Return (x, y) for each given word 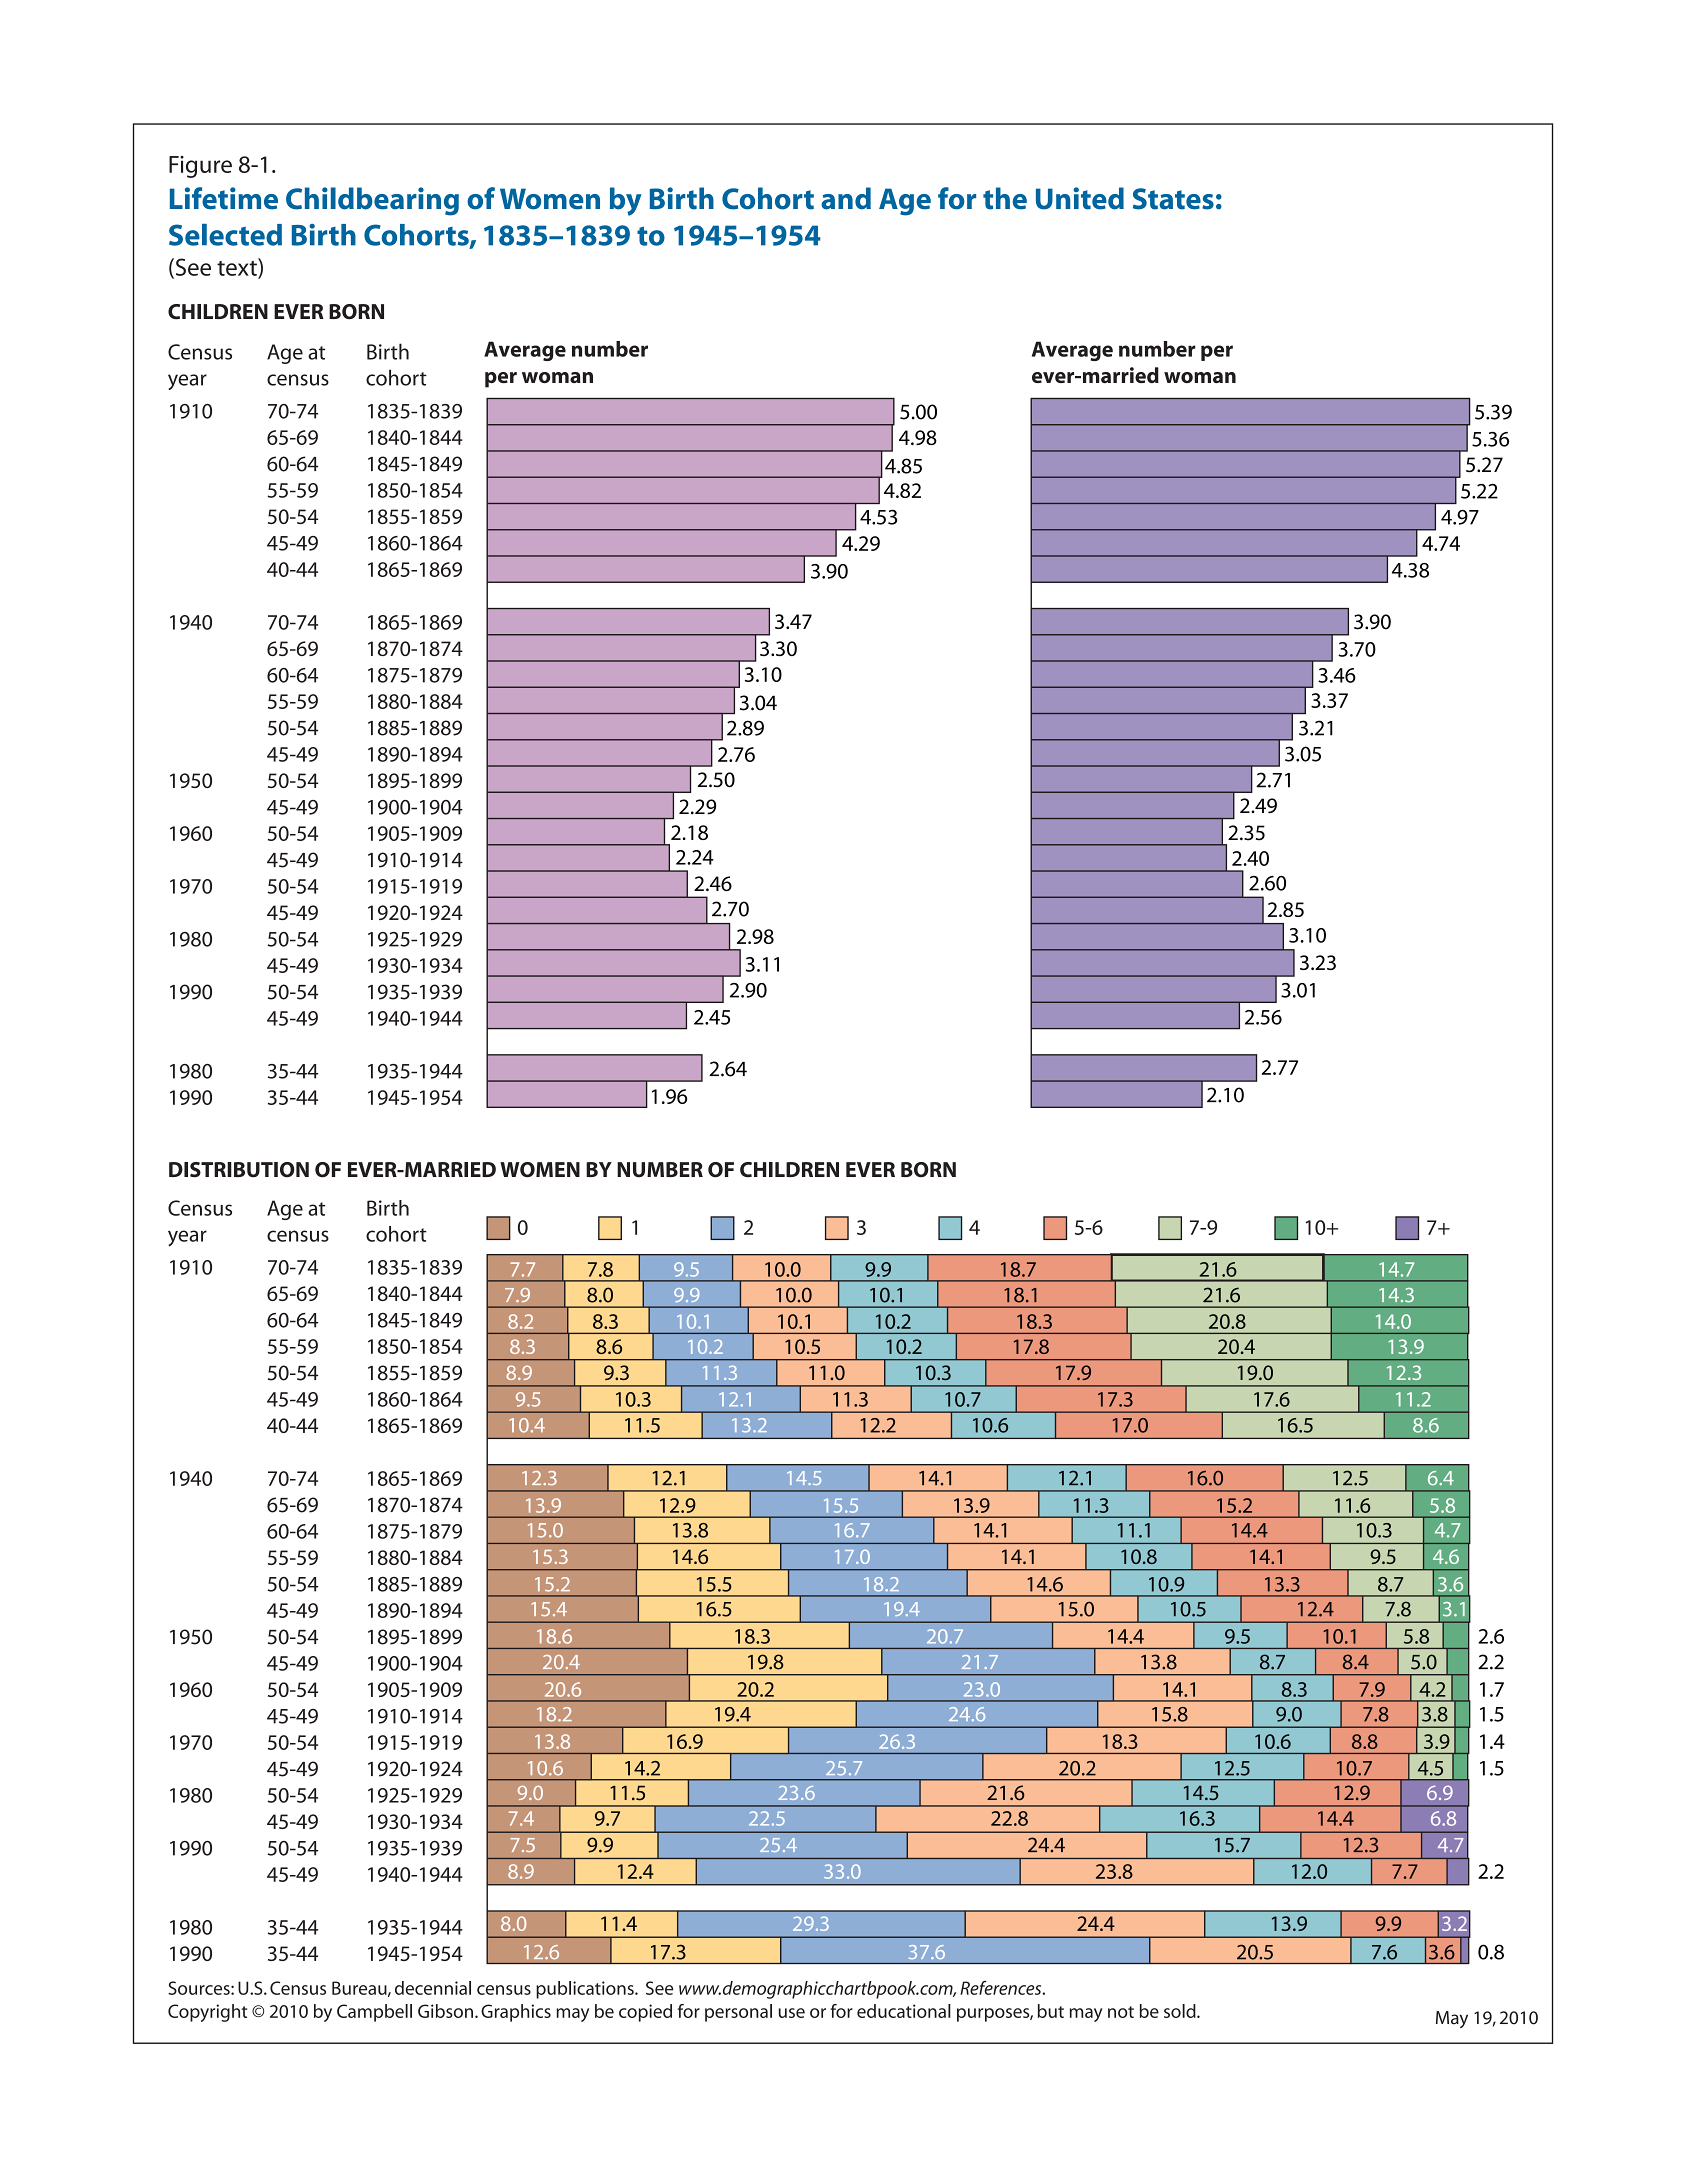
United (1080, 198)
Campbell (374, 2013)
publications (586, 1990)
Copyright (207, 2013)
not (1121, 2012)
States (1173, 199)
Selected (225, 235)
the (1005, 198)
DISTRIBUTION (239, 1170)
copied (645, 2013)
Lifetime (224, 198)
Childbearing (372, 201)
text (238, 268)
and (846, 198)
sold (1181, 2011)
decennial (433, 1988)
